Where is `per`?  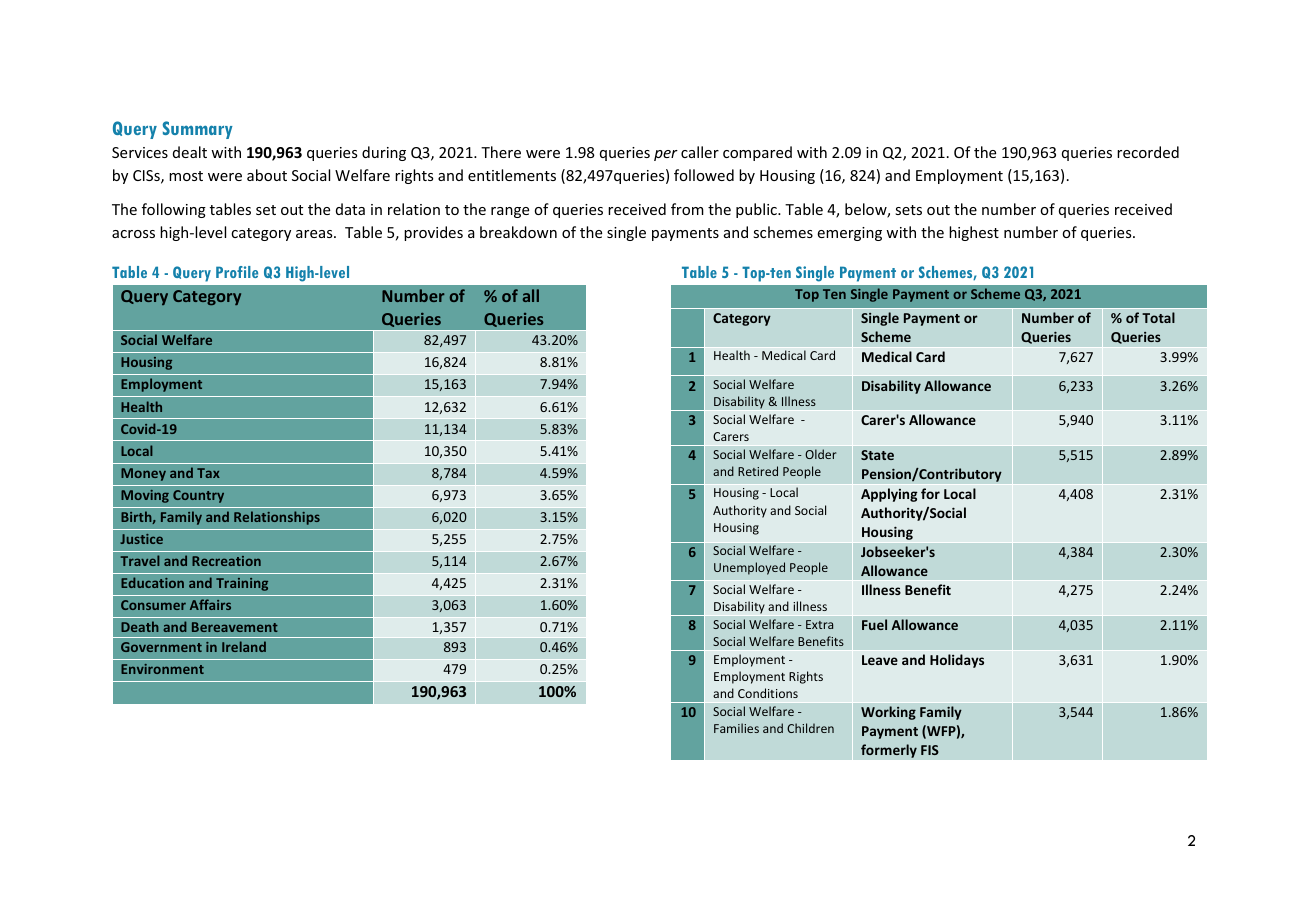 per is located at coordinates (666, 155).
